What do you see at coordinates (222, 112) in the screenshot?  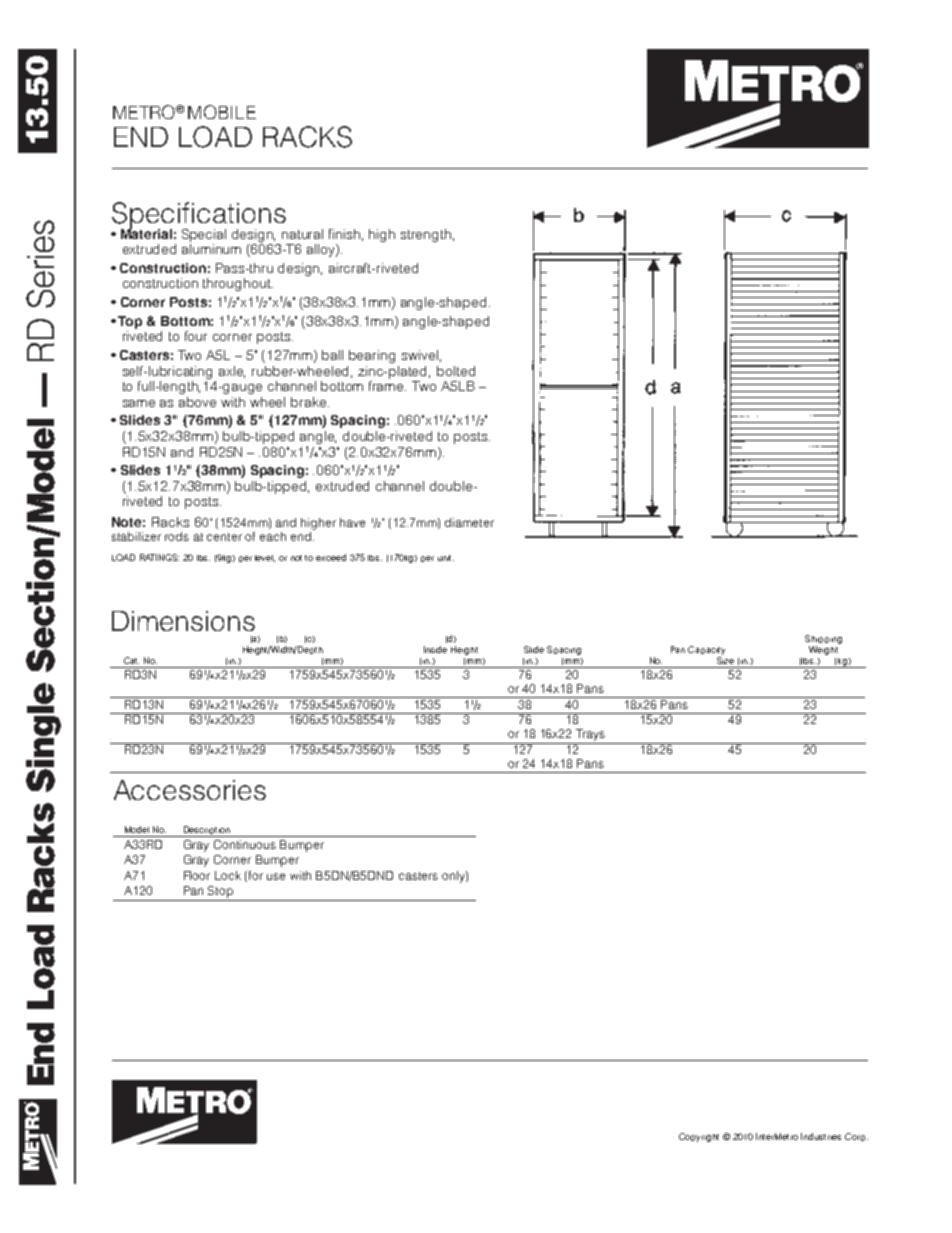 I see `MOBILE` at bounding box center [222, 112].
